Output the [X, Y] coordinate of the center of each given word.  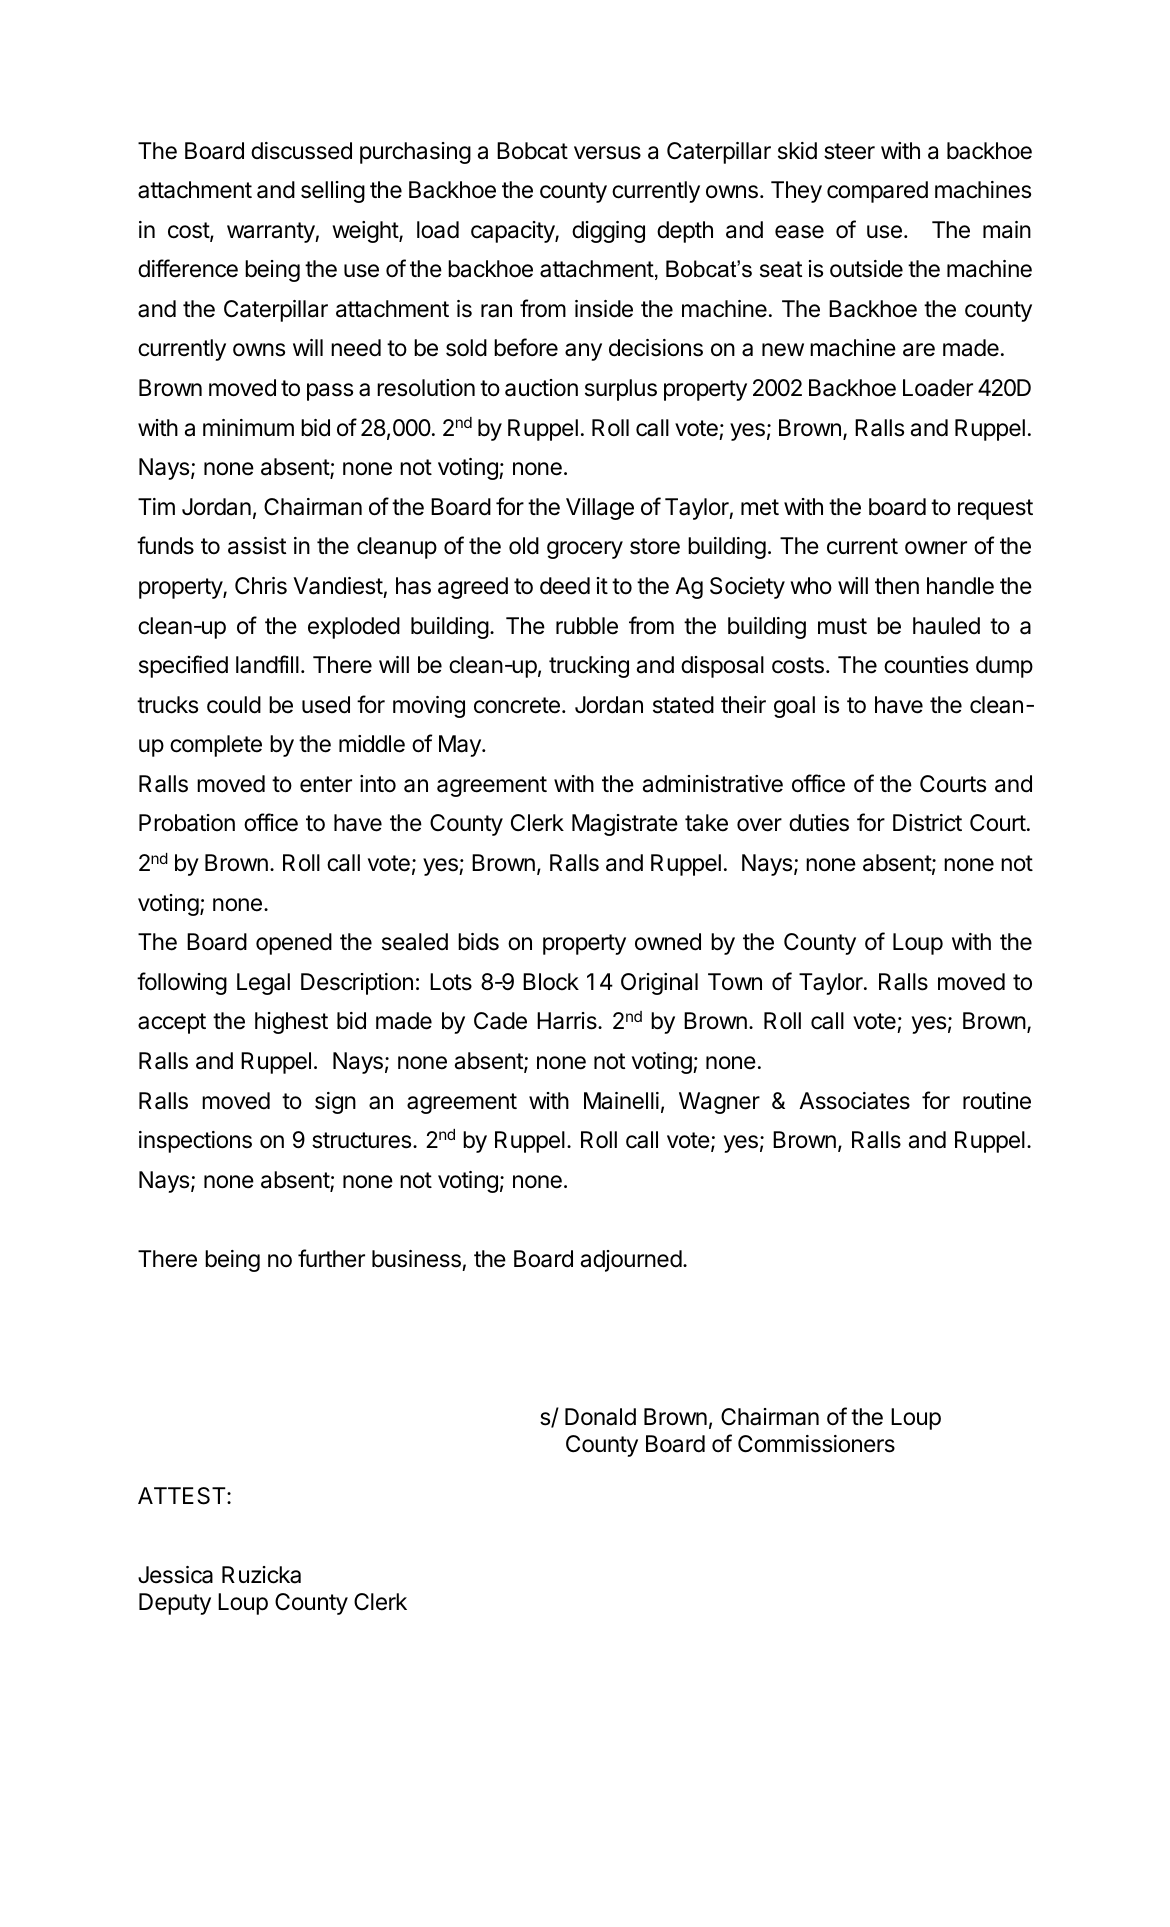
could [234, 705]
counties [926, 665]
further [331, 1258]
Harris [568, 1021]
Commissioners [816, 1444]
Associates [854, 1101]
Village [600, 509]
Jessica [175, 1575]
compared [877, 192]
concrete [517, 705]
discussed [301, 151]
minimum [248, 427]
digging [608, 232]
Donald [600, 1417]
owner [936, 548]
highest [291, 1023]
